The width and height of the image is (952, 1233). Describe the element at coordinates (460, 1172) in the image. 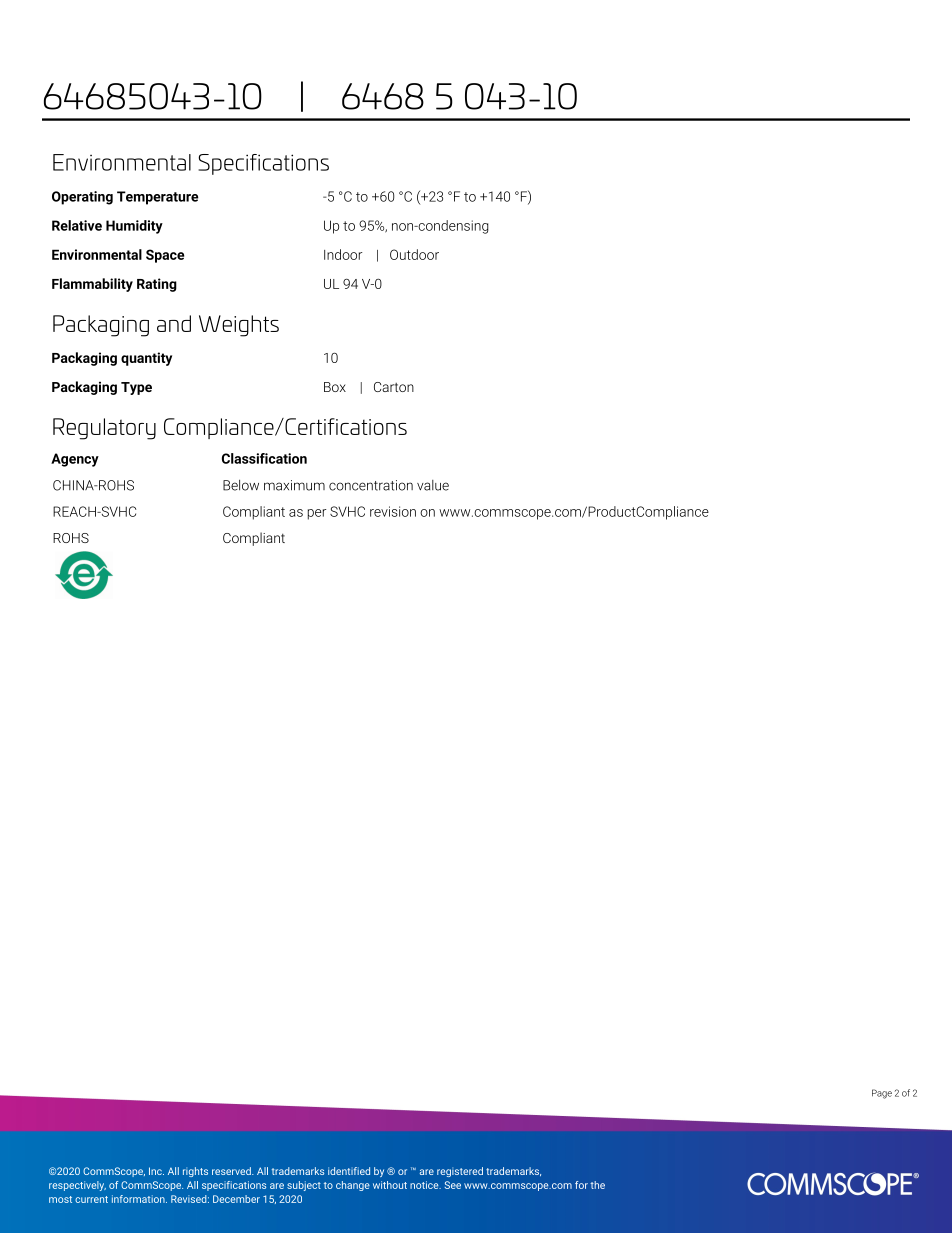

I see `registered` at that location.
